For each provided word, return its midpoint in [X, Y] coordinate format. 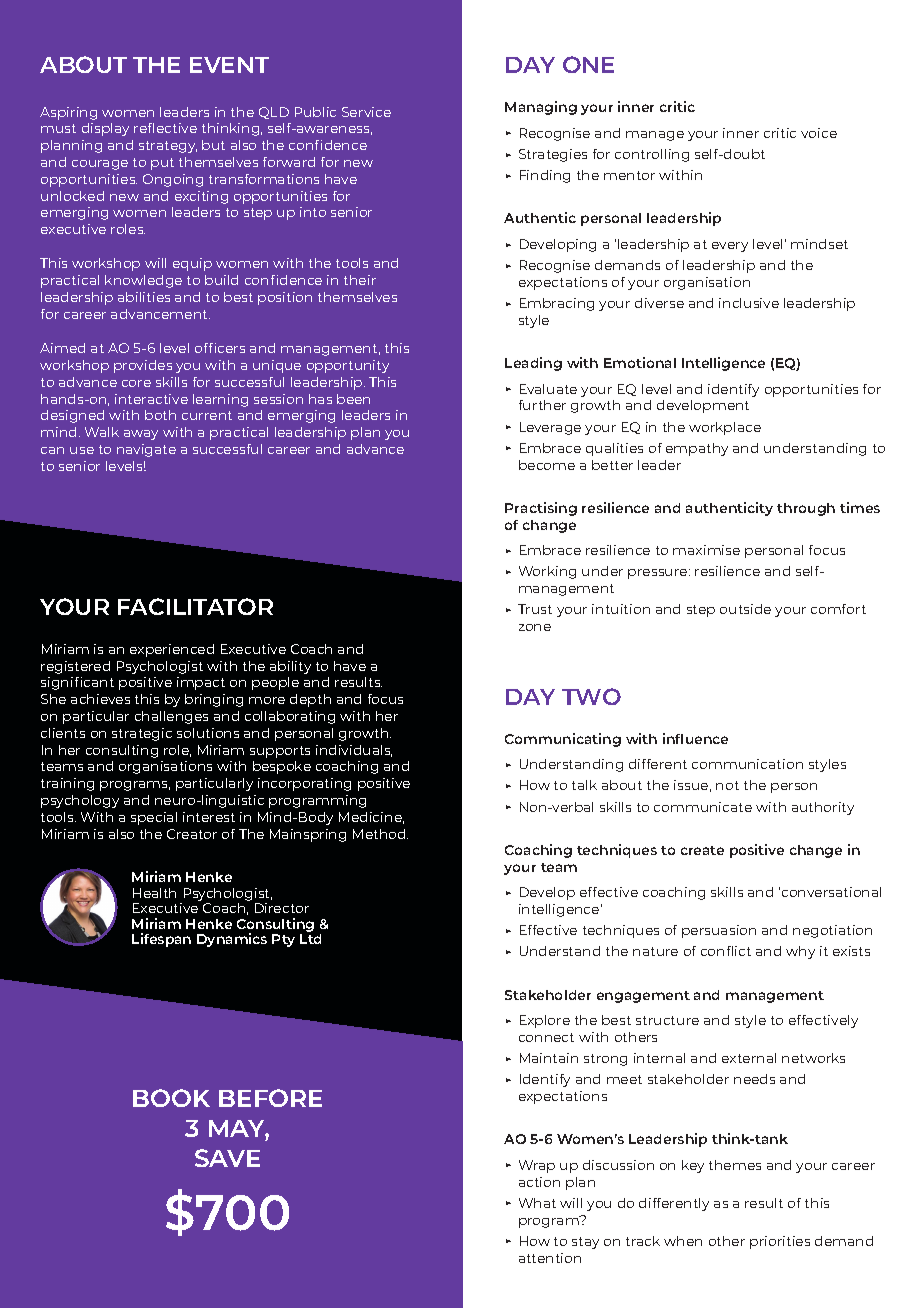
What [537, 1203]
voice [819, 133]
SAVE [227, 1158]
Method [380, 834]
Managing [541, 108]
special [154, 818]
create [702, 850]
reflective [165, 128]
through [806, 509]
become [547, 465]
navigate [146, 450]
